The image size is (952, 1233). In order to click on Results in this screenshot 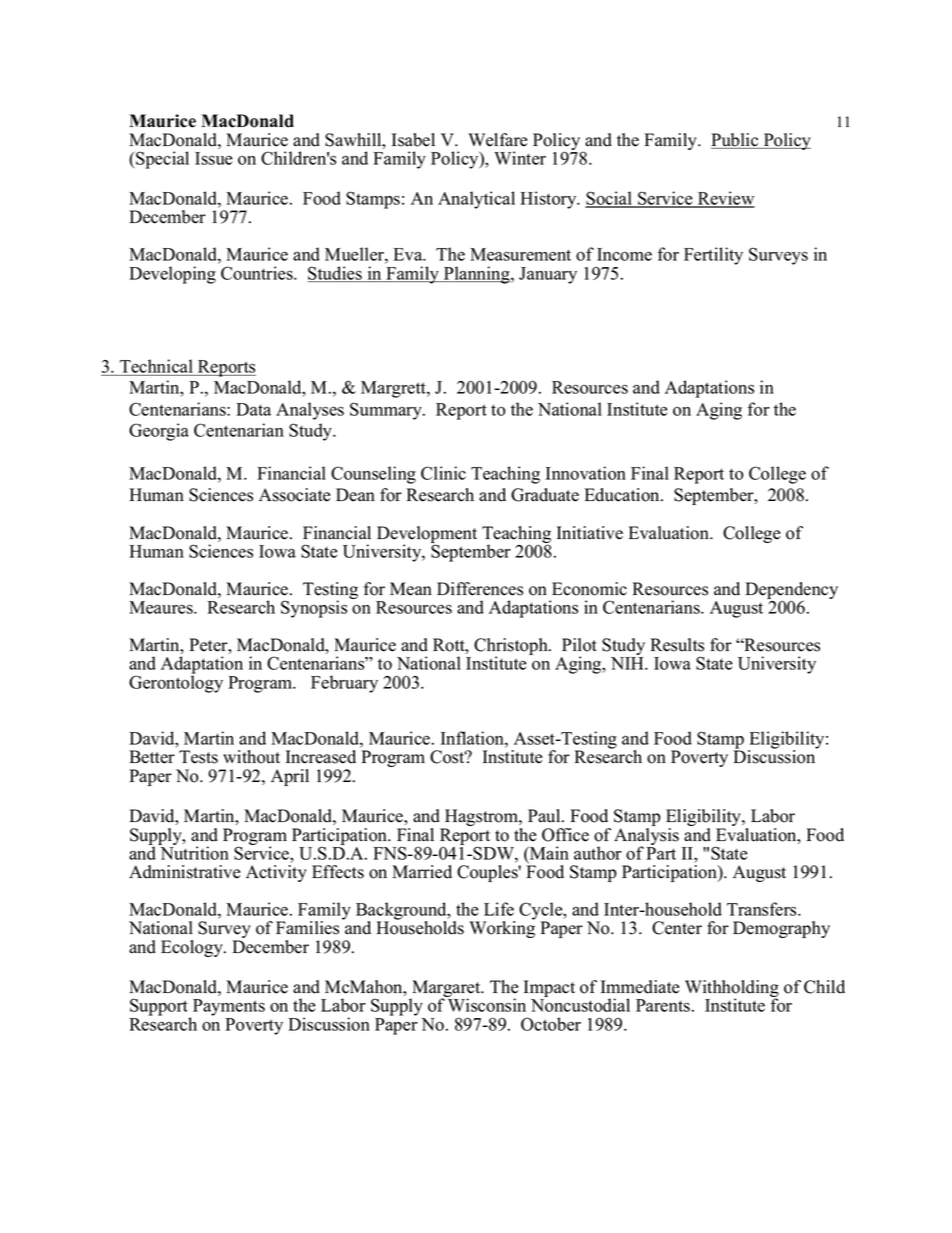, I will do `click(677, 645)`.
